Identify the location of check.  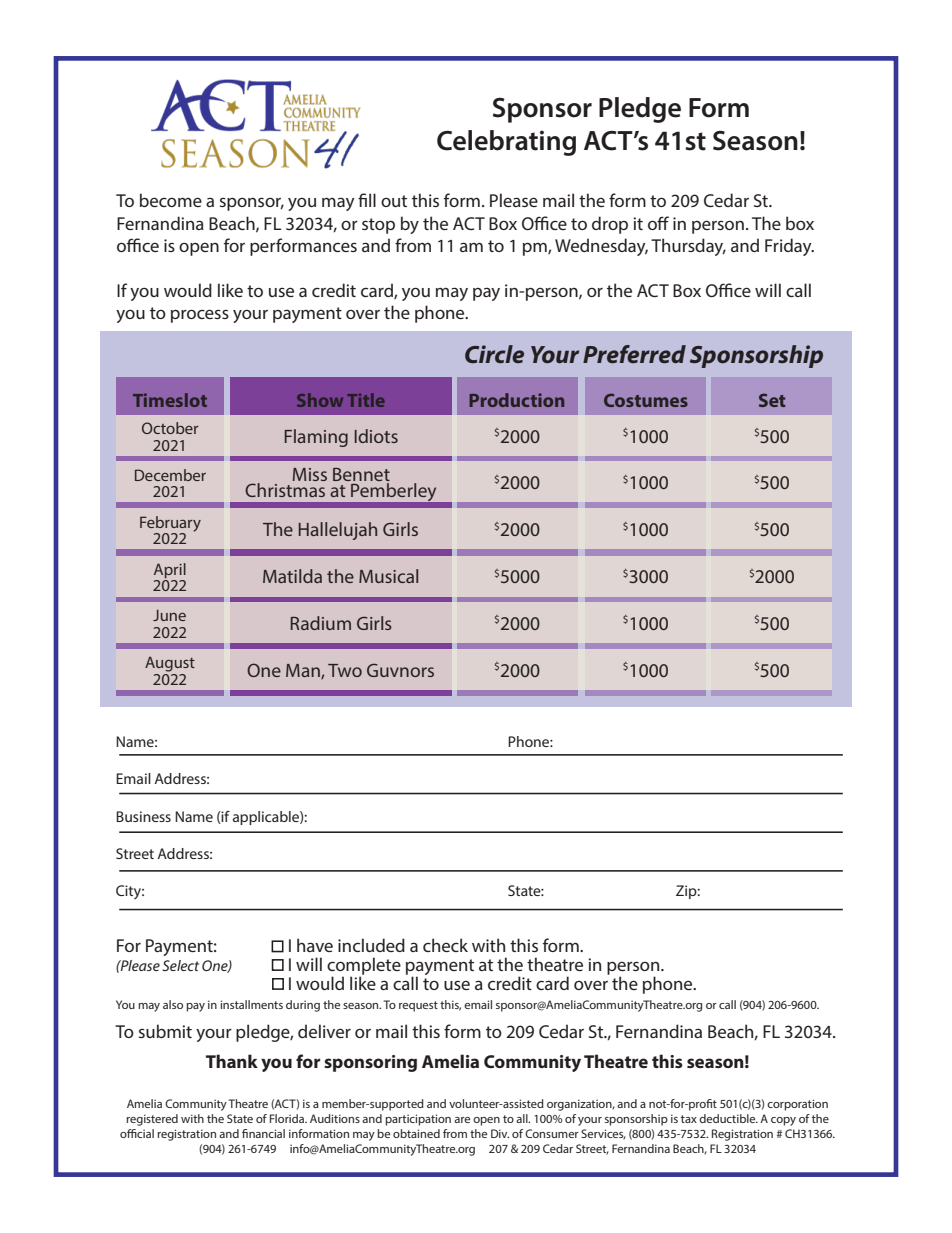
(445, 945).
